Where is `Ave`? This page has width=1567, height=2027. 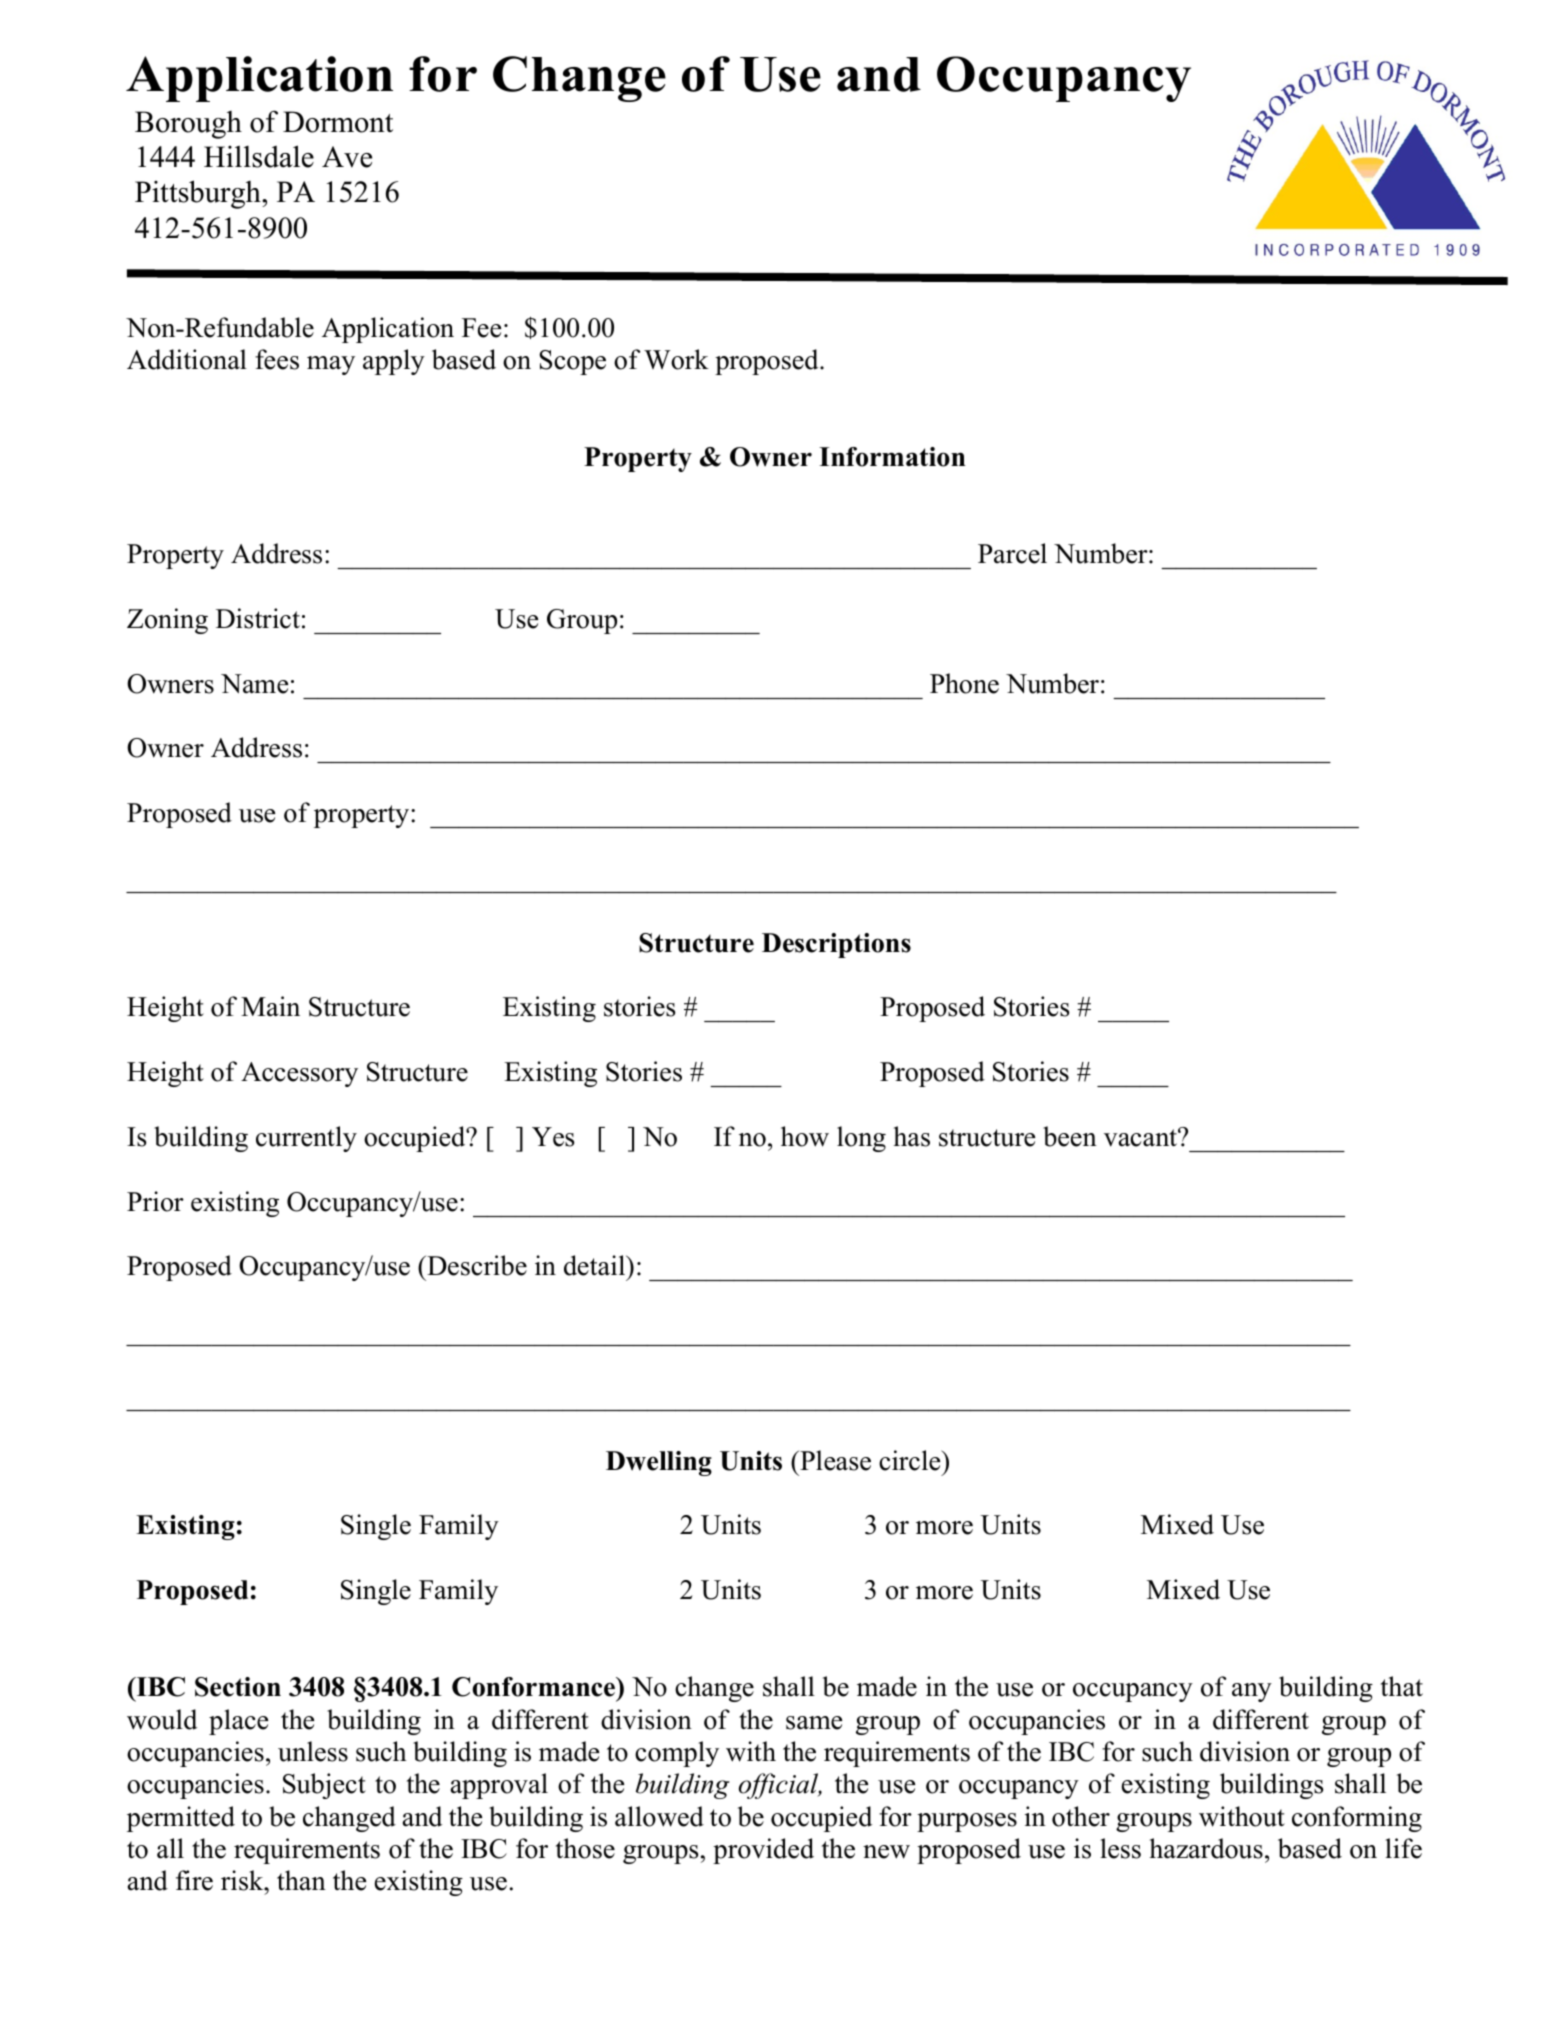
Ave is located at coordinates (347, 157).
